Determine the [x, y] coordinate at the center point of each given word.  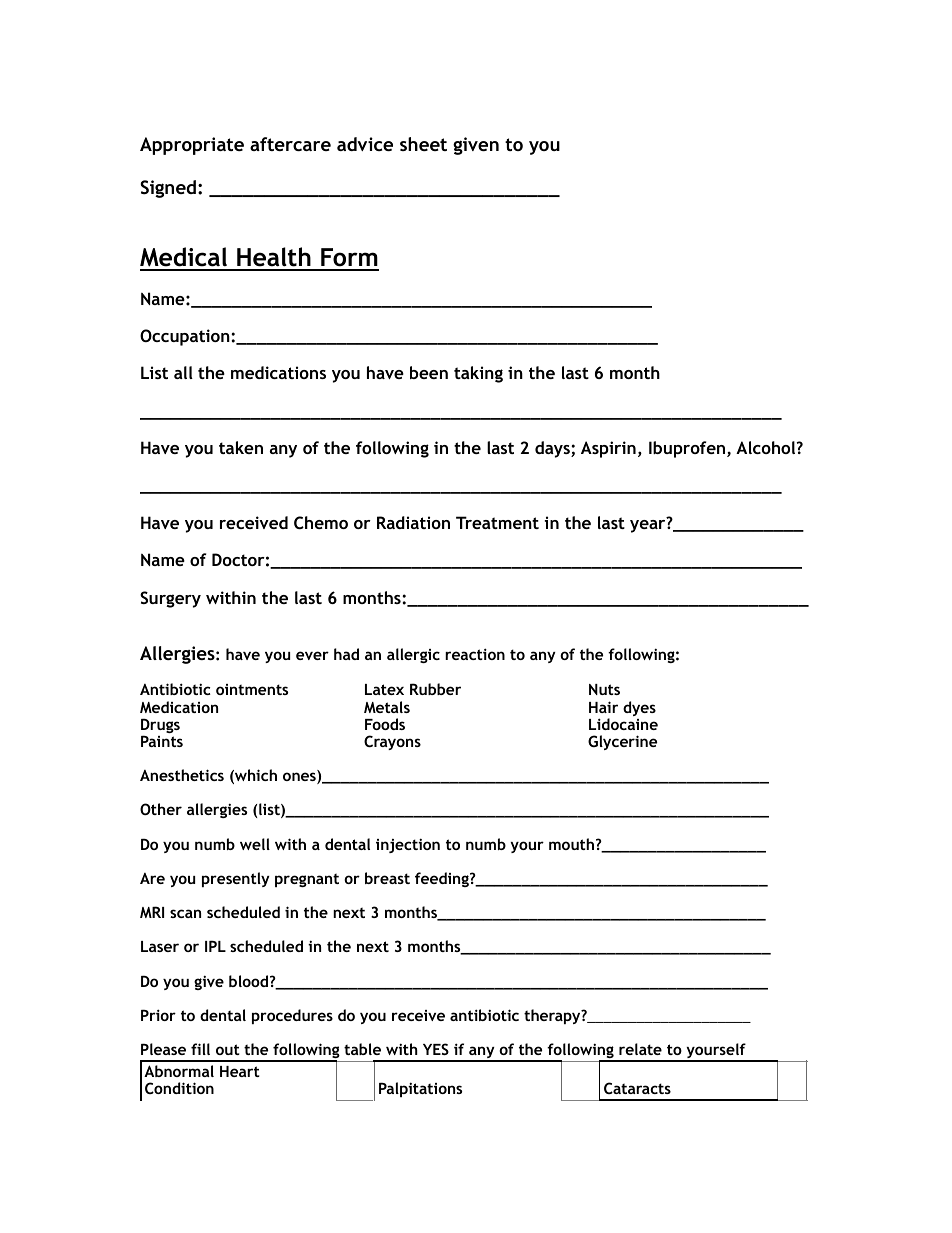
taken [241, 447]
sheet [423, 144]
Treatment [497, 522]
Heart [240, 1071]
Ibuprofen [688, 449]
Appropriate [192, 146]
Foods [385, 724]
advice [365, 144]
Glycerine [622, 742]
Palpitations [420, 1089]
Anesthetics [182, 775]
